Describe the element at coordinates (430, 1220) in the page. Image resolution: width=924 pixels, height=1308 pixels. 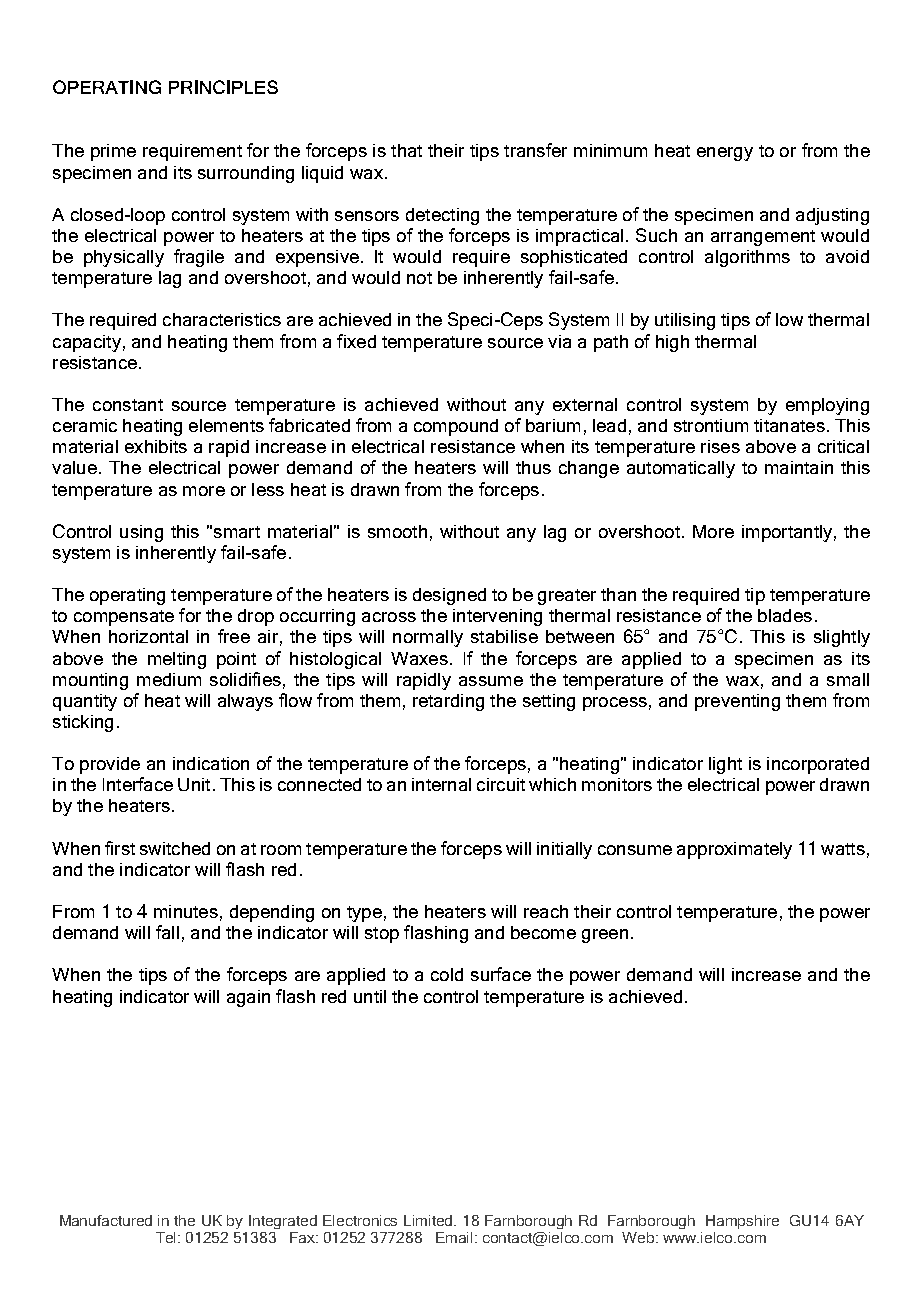
I see `Limited` at that location.
